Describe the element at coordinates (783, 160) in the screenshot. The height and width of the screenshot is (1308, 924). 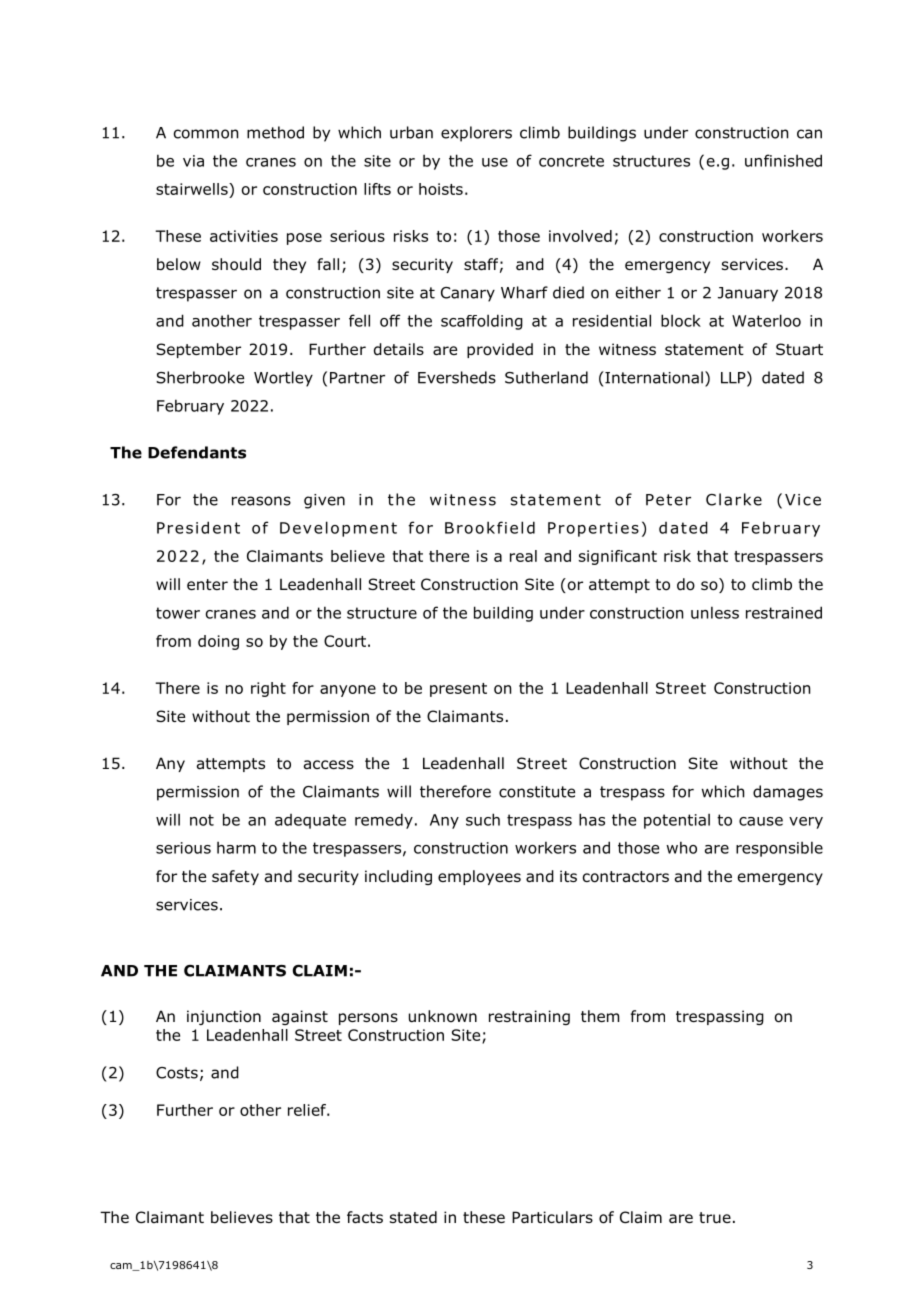
I see `unfinished` at that location.
